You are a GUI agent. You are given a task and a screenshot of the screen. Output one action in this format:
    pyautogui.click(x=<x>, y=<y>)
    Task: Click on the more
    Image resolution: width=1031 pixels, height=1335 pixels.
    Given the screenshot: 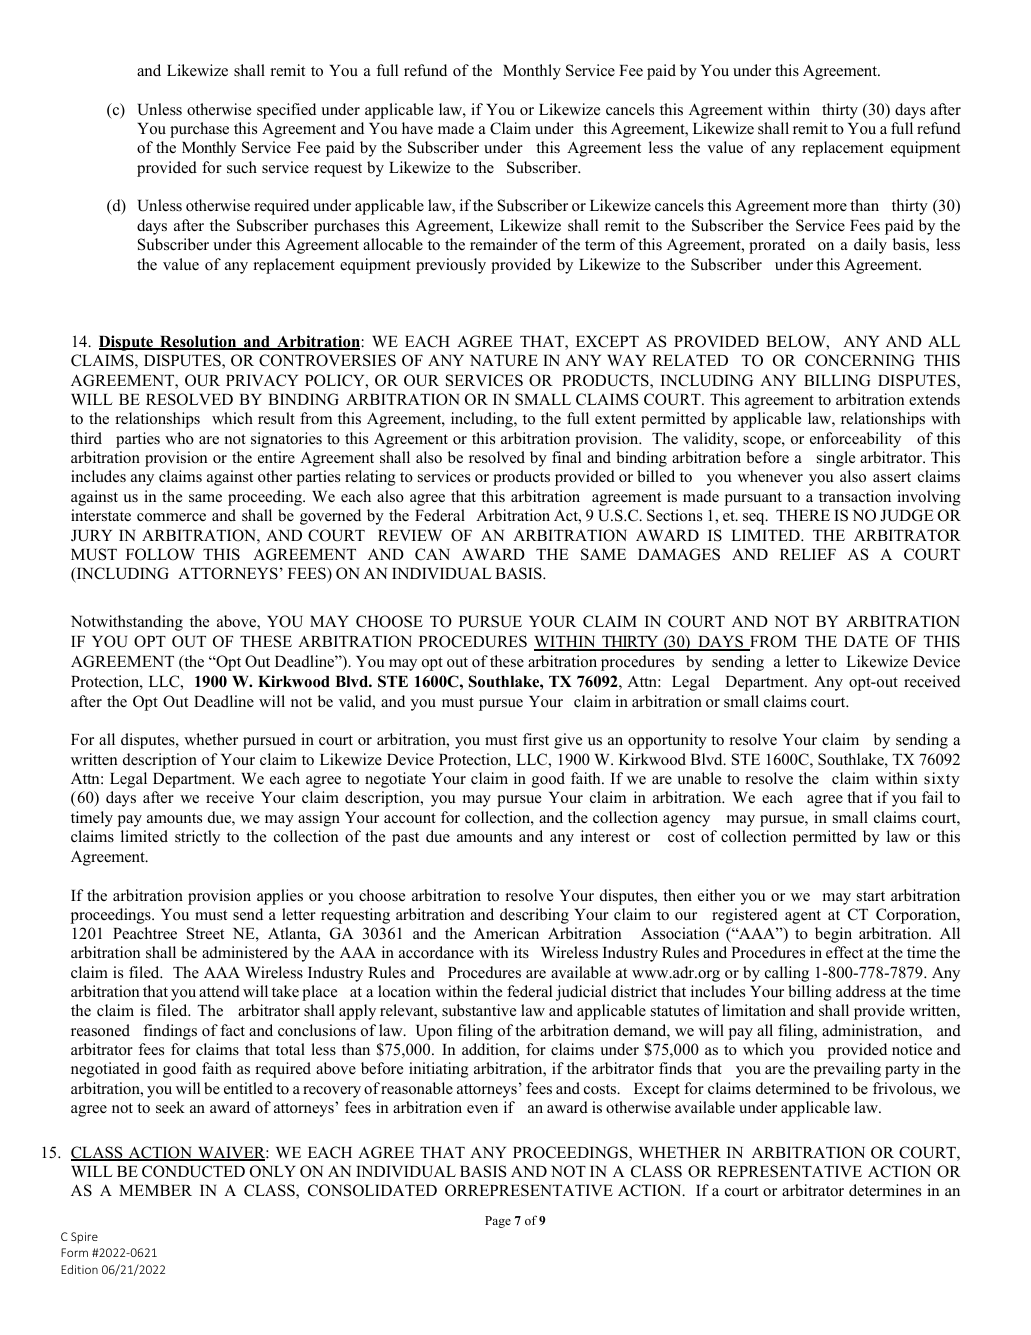 What is the action you would take?
    pyautogui.click(x=830, y=207)
